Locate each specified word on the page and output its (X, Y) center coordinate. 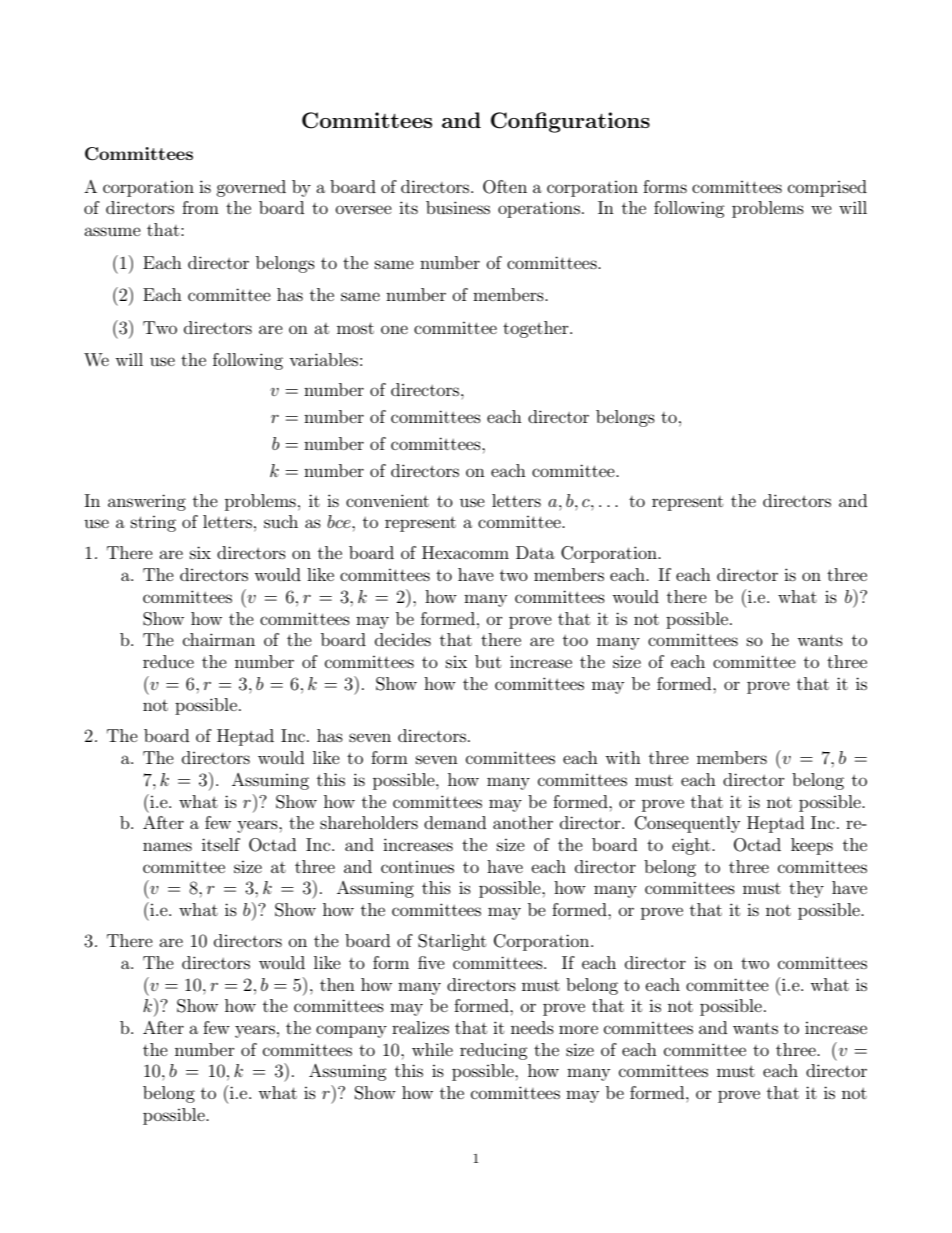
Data (535, 552)
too (575, 640)
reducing (494, 1051)
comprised (827, 188)
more (578, 1029)
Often (505, 187)
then (337, 984)
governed (251, 188)
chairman (219, 639)
